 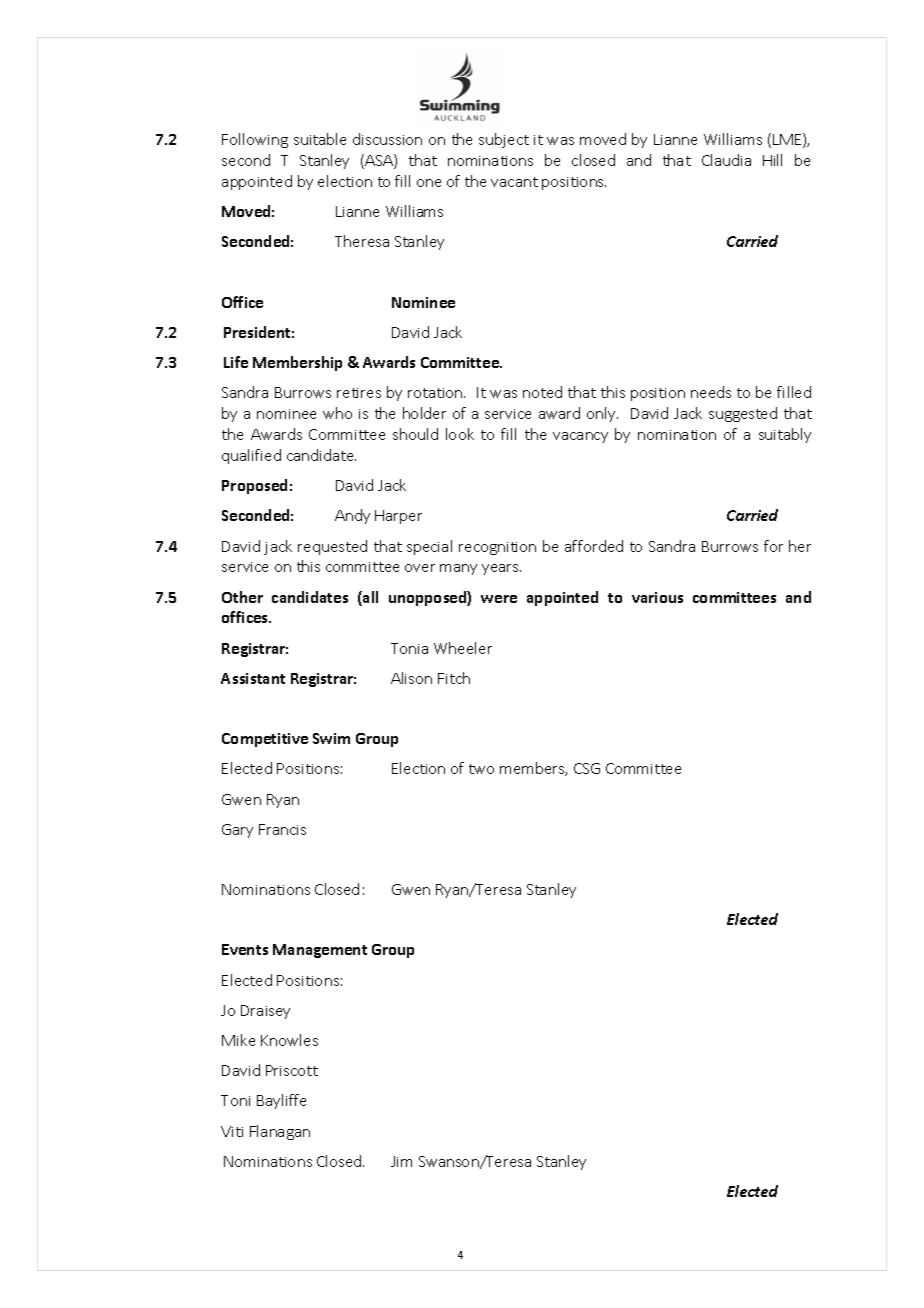 I want to click on noted, so click(x=542, y=392).
